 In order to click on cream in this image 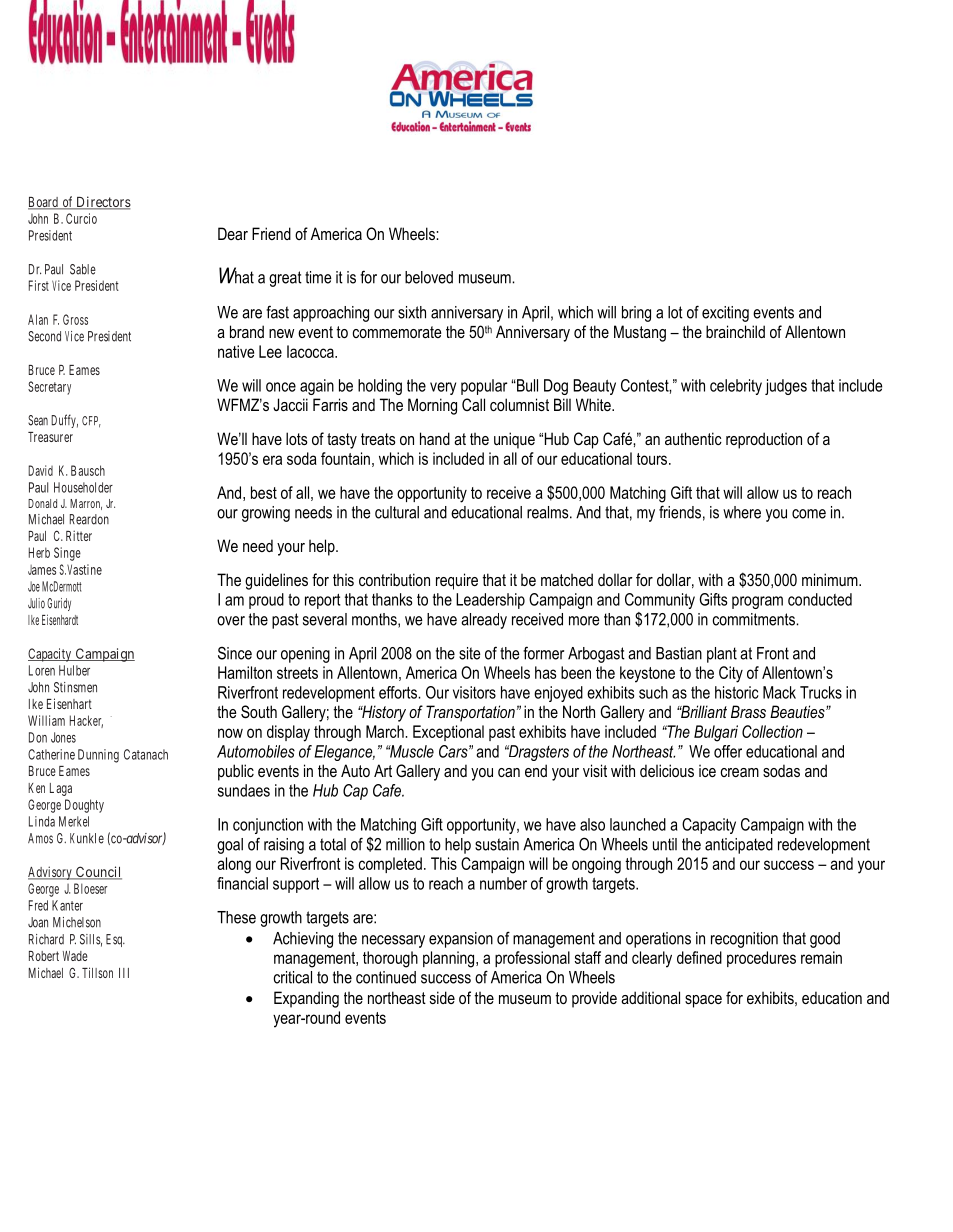, I will do `click(740, 772)`.
